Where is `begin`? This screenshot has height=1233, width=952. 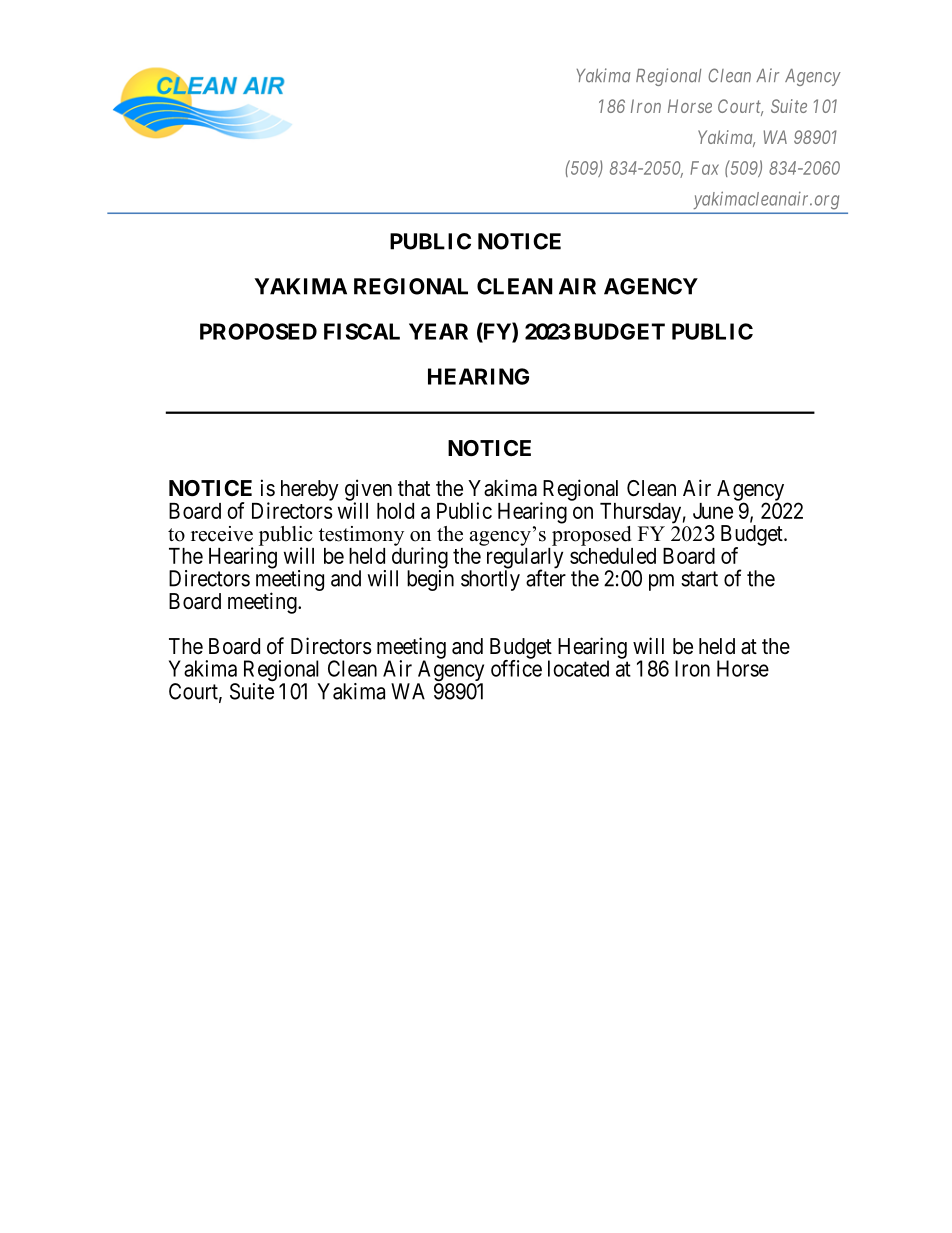 begin is located at coordinates (430, 580).
